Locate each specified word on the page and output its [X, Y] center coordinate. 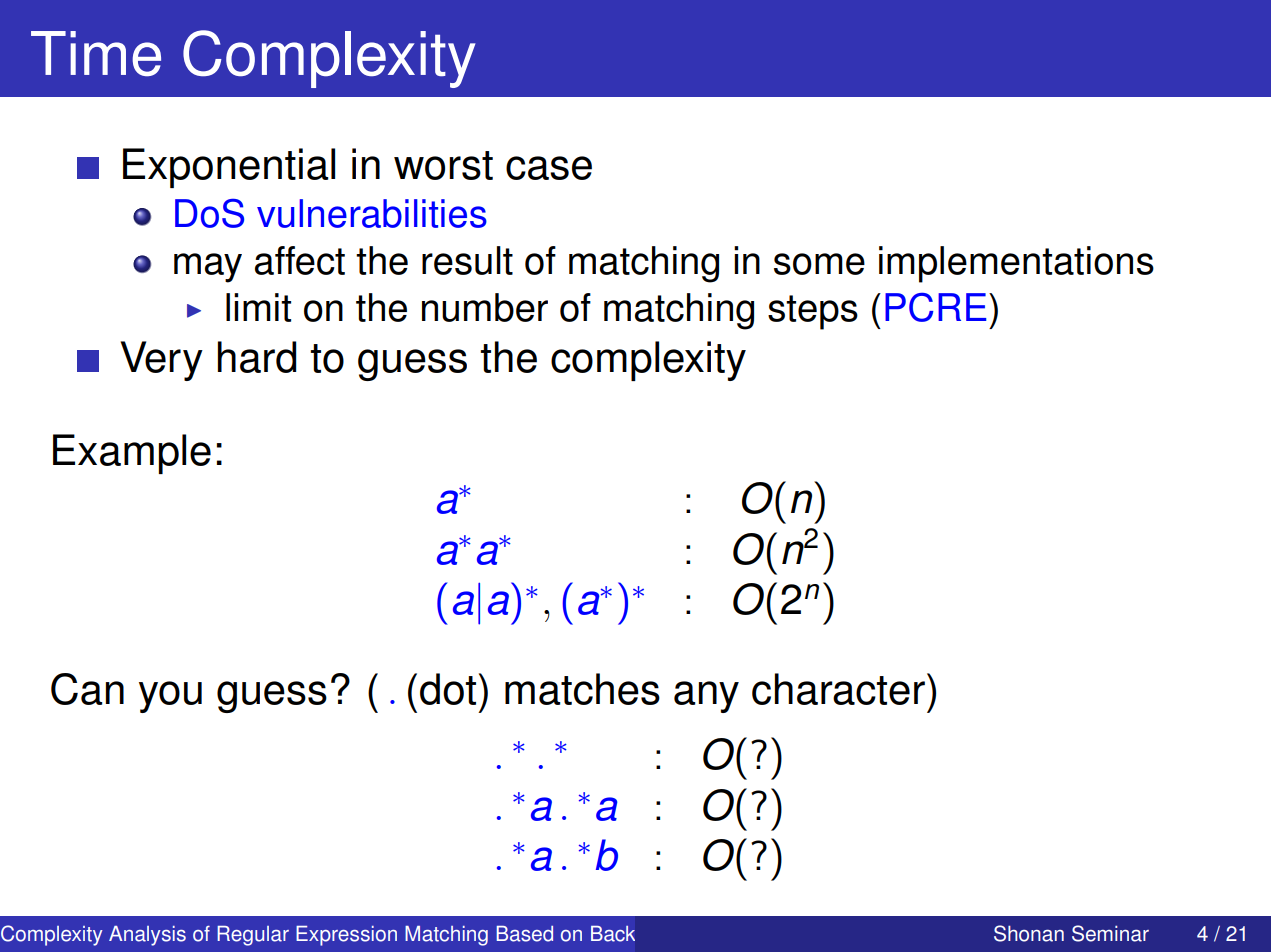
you [170, 697]
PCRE [936, 307]
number [485, 307]
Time [96, 53]
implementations [1016, 264]
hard [257, 357]
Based [525, 934]
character [838, 689]
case [549, 168]
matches [582, 689]
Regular [253, 936]
